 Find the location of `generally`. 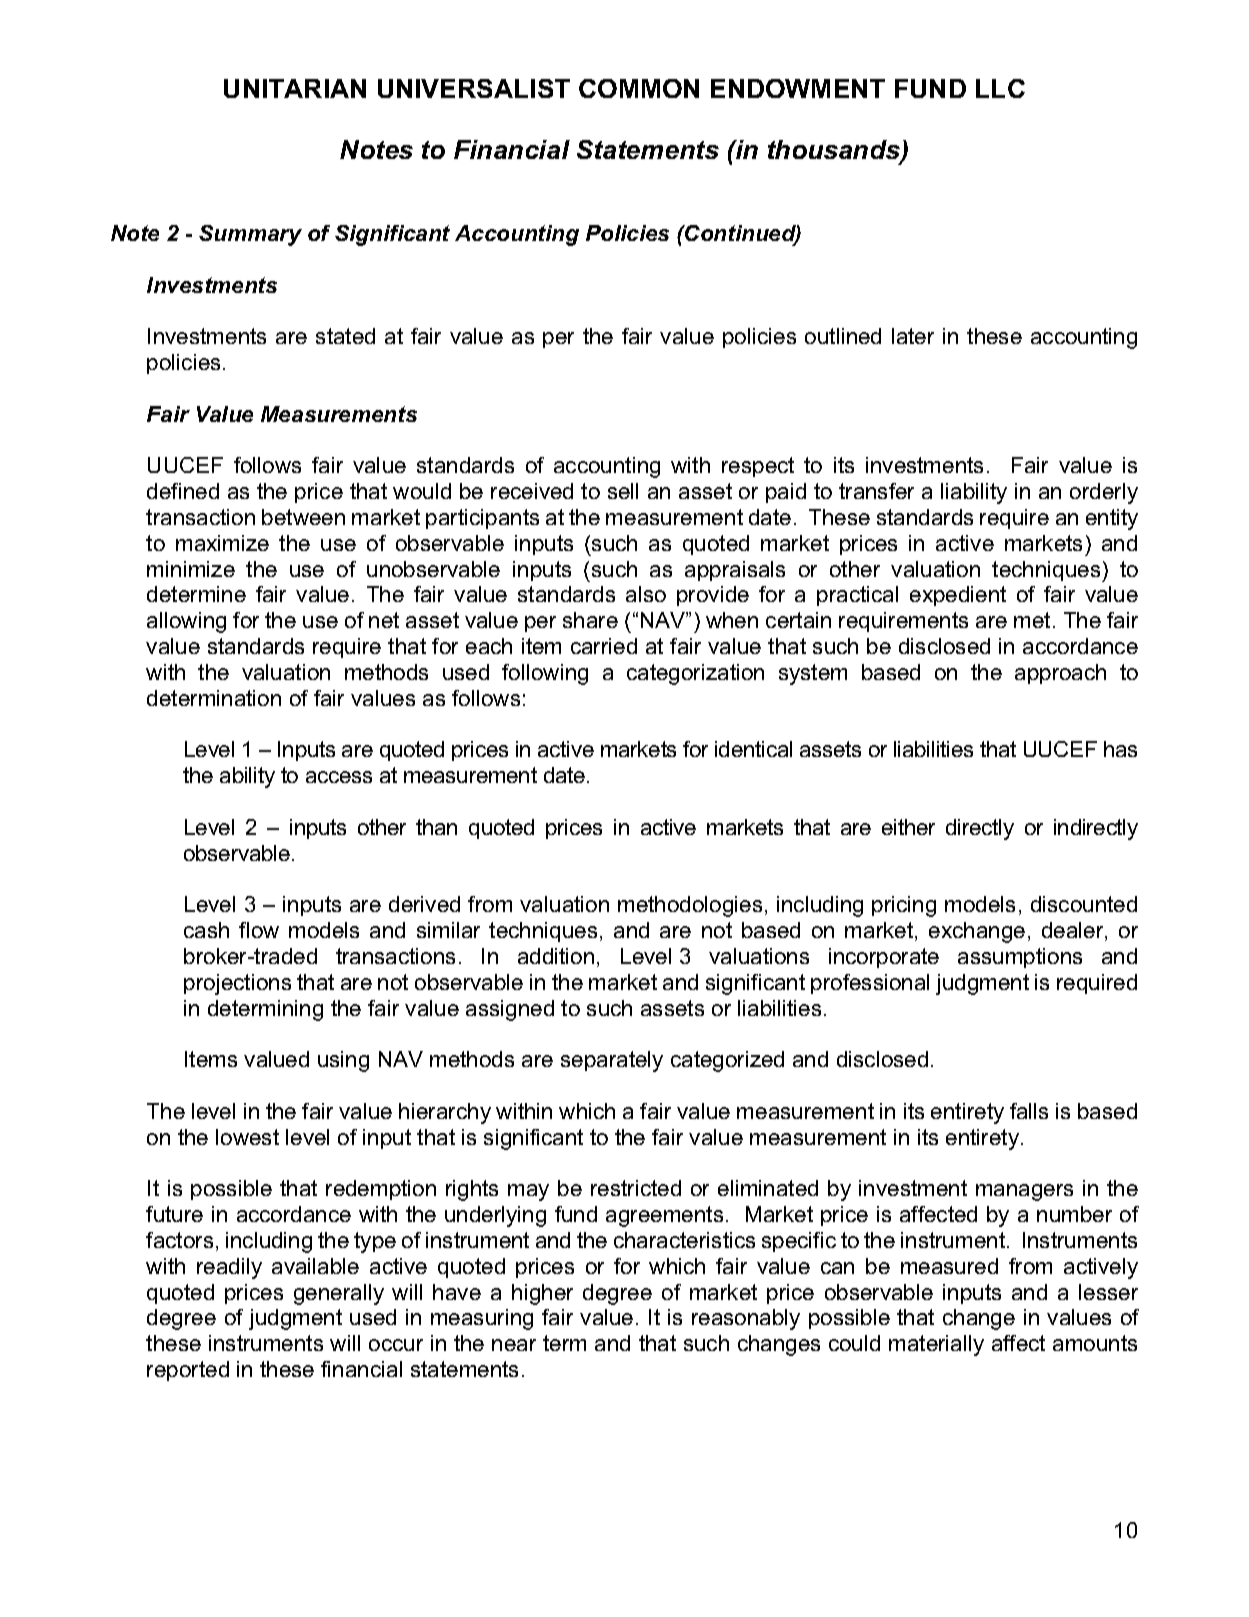

generally is located at coordinates (339, 1294).
